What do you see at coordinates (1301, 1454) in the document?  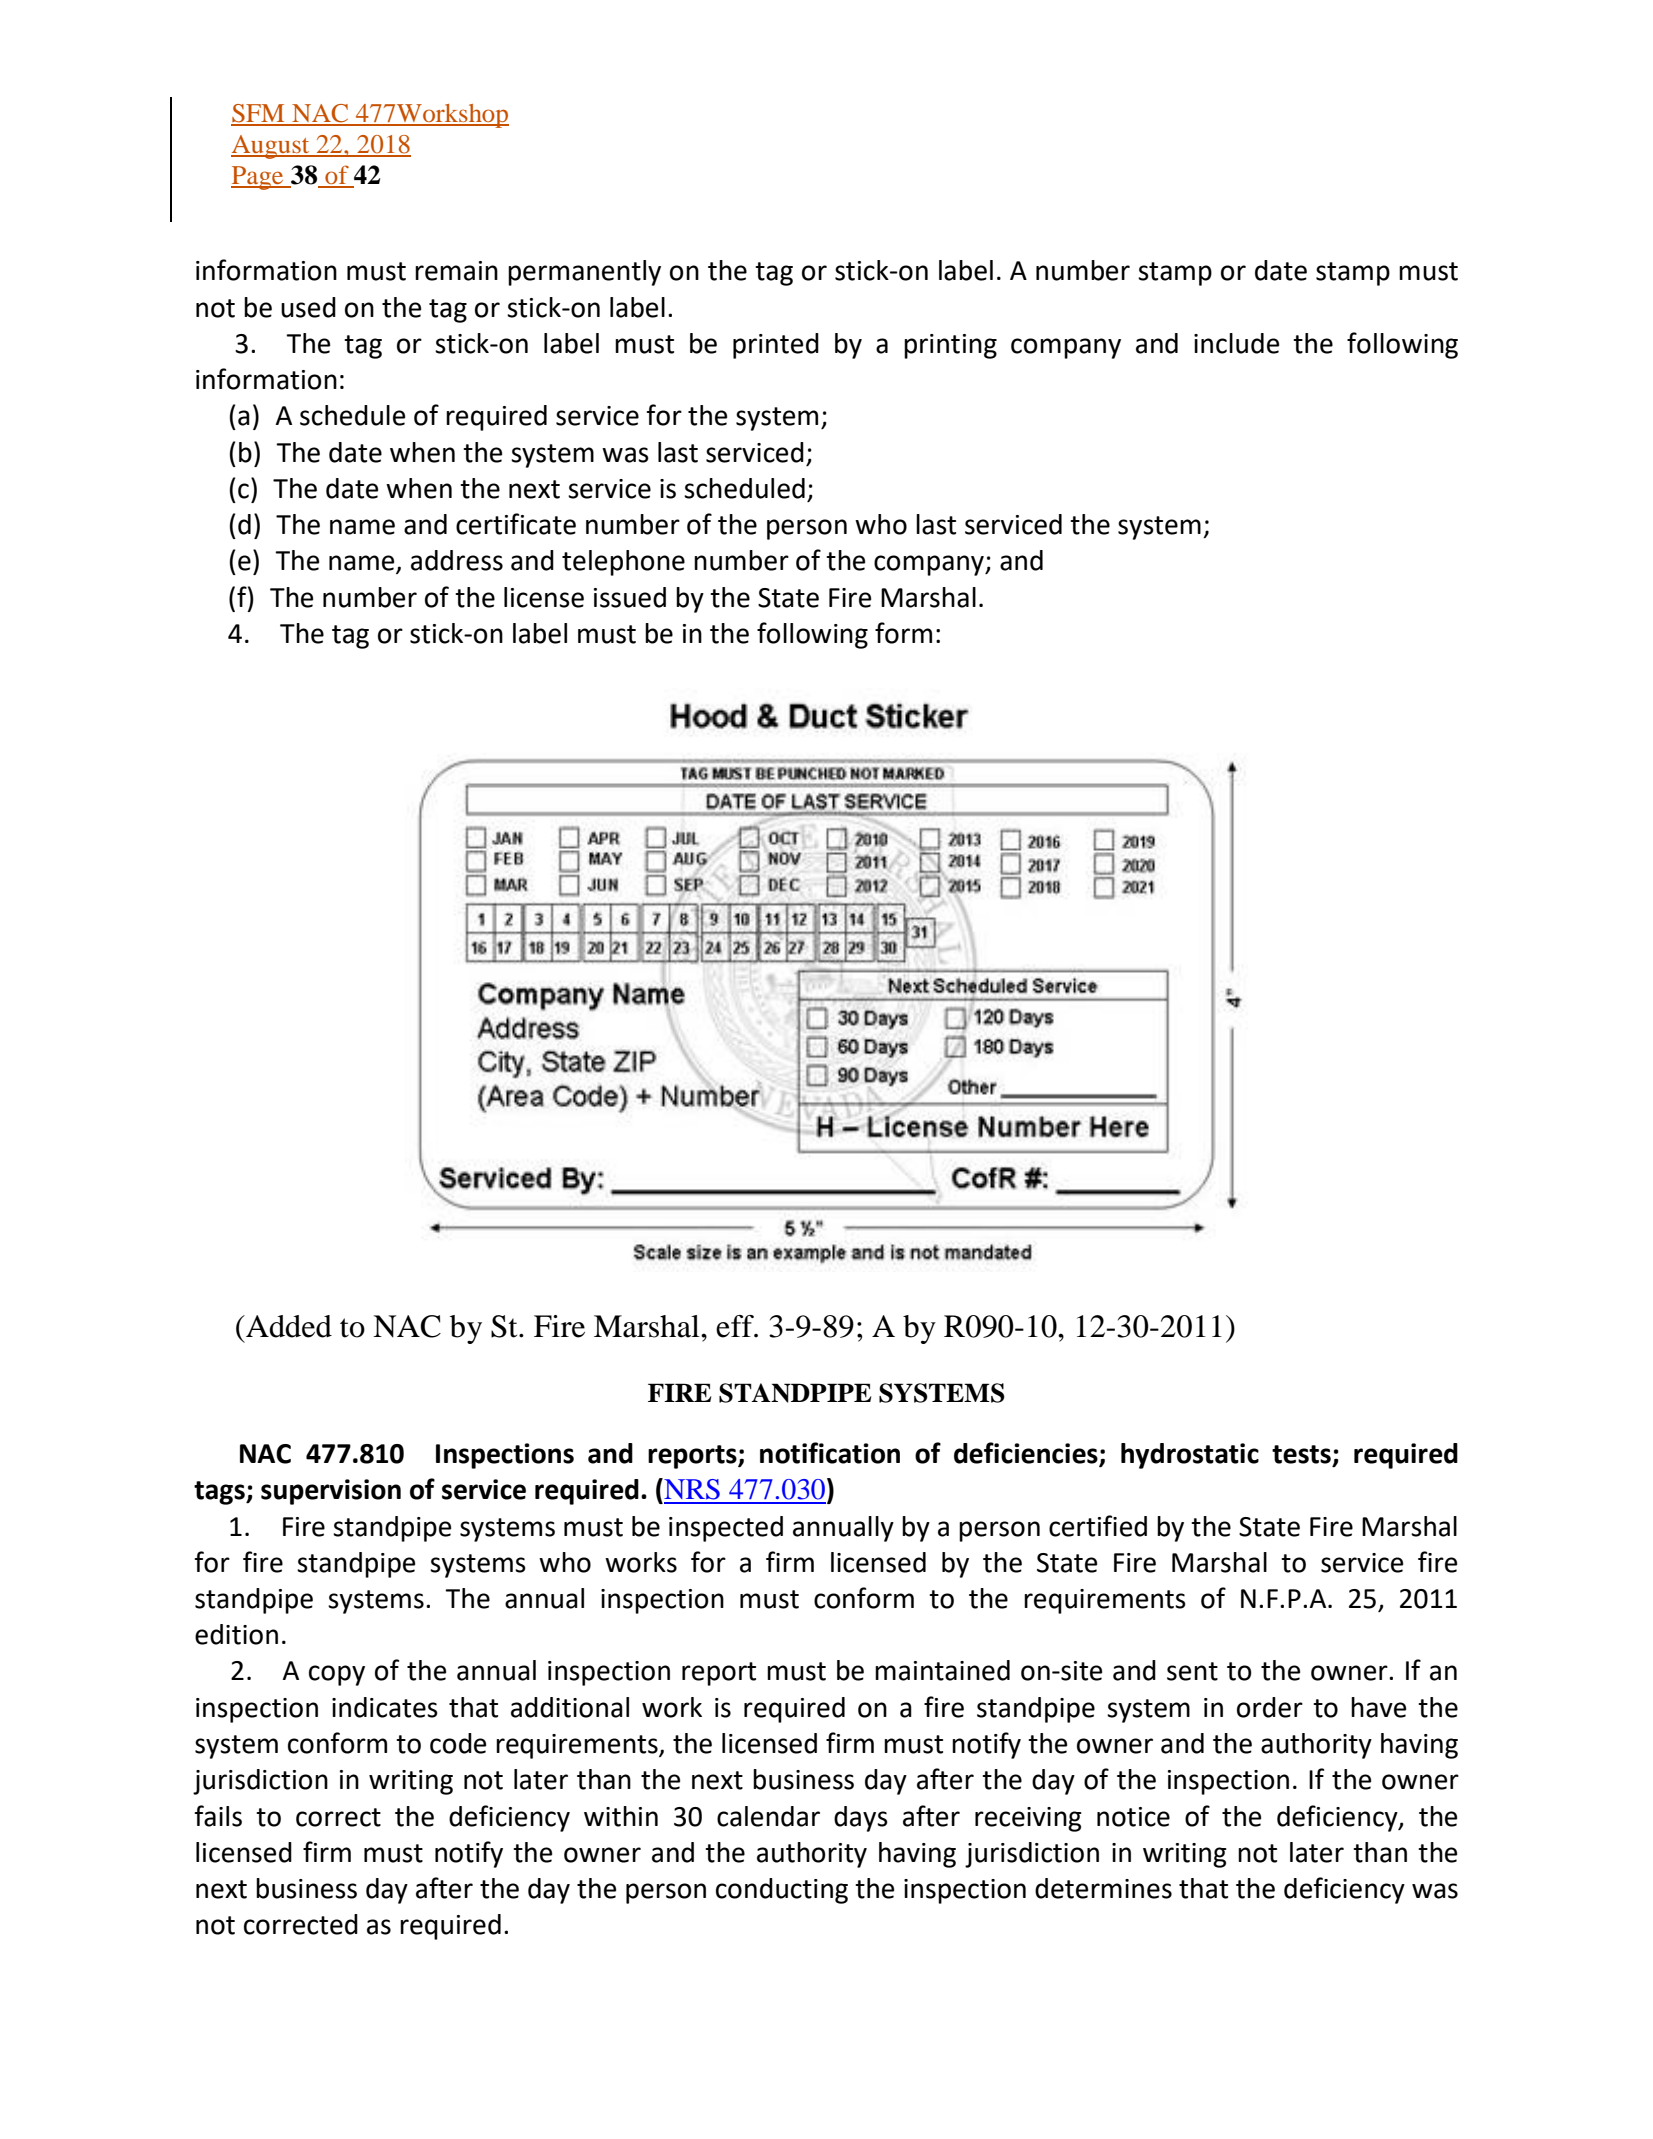 I see `tests` at bounding box center [1301, 1454].
